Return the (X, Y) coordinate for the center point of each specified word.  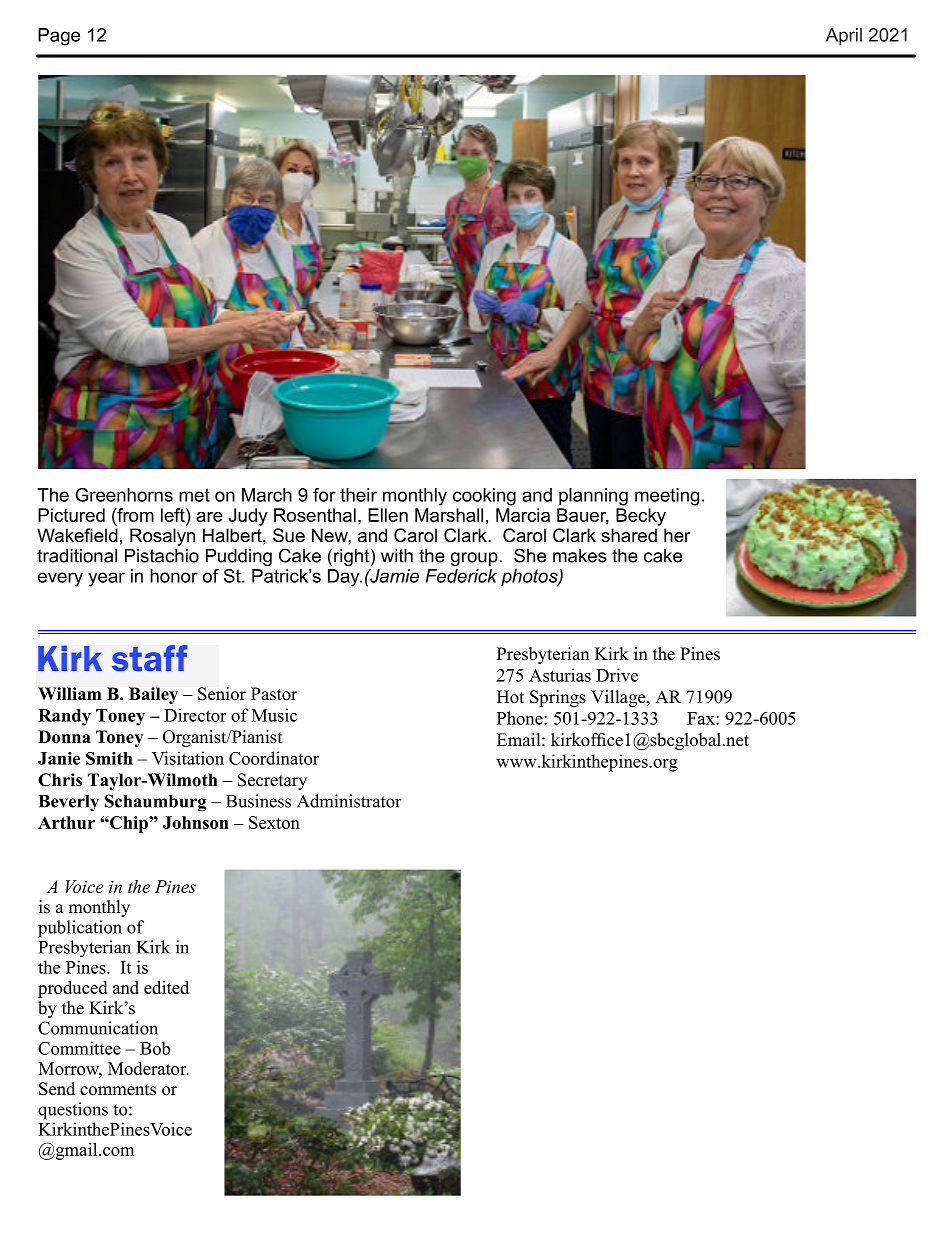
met (194, 495)
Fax (702, 718)
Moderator (148, 1068)
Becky (641, 517)
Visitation (188, 758)
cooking (484, 497)
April (844, 37)
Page (59, 37)
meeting (667, 497)
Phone (521, 718)
